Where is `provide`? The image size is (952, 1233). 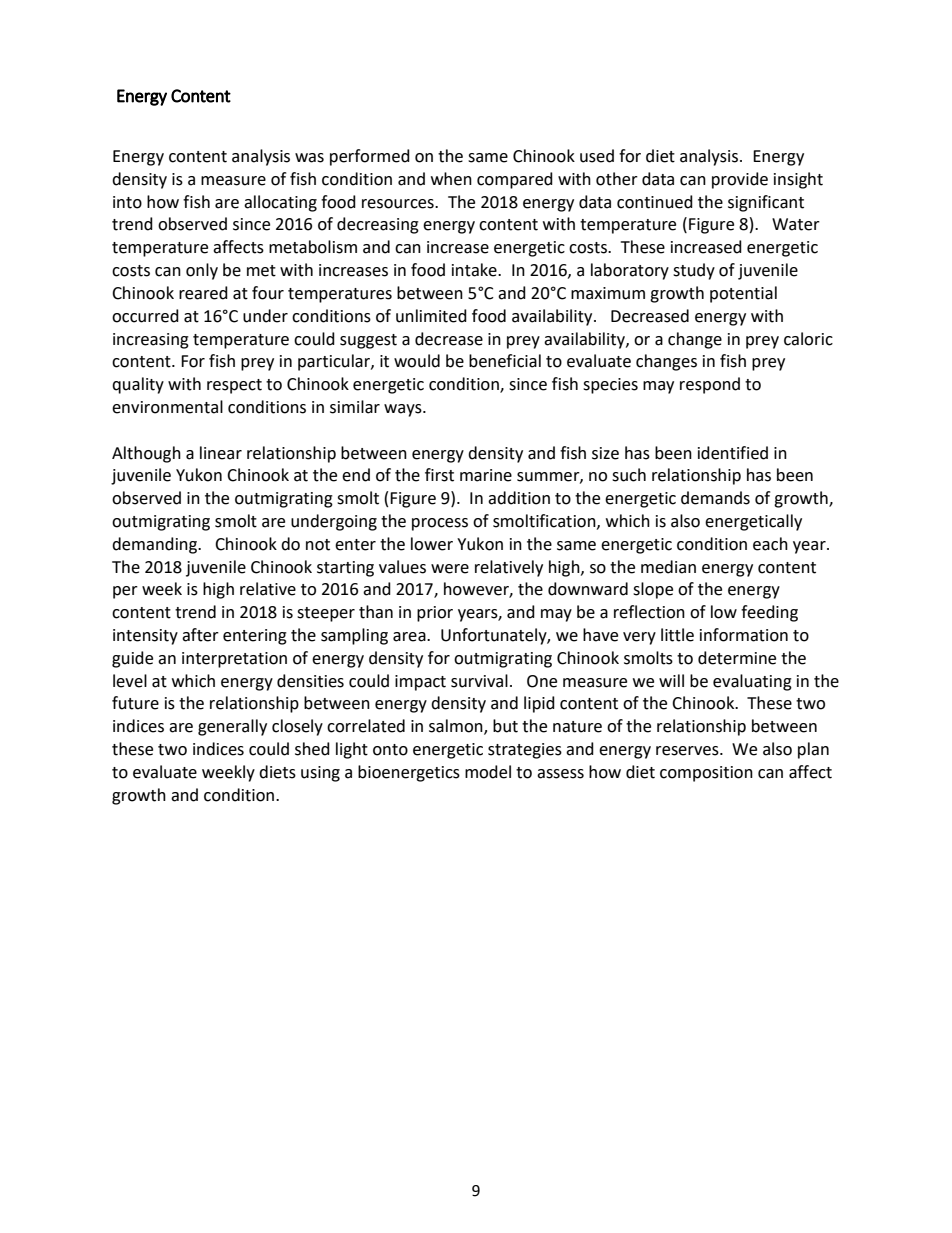
provide is located at coordinates (740, 180).
